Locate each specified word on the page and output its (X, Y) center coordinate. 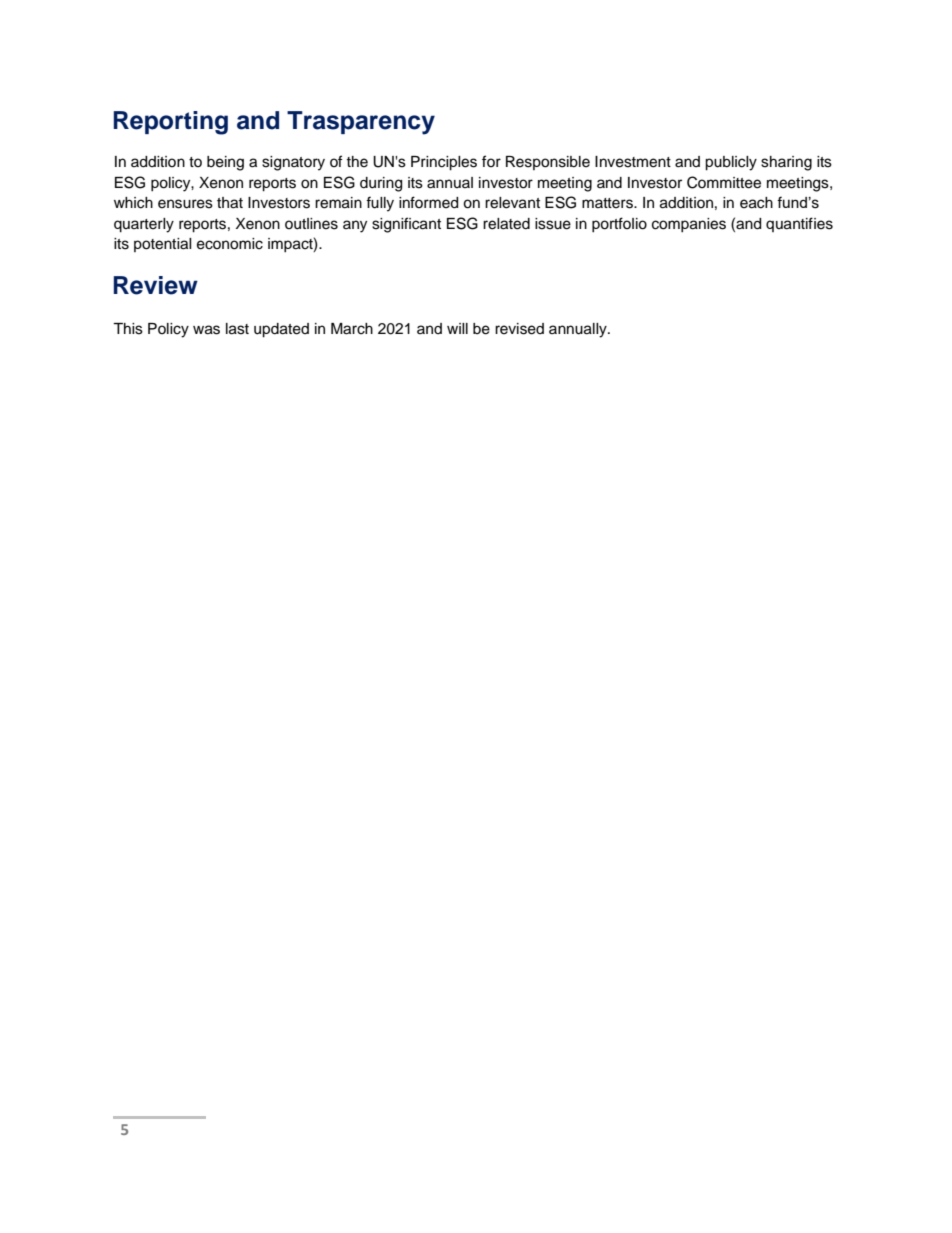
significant (406, 225)
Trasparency (361, 123)
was (206, 330)
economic (230, 244)
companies (689, 225)
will (457, 328)
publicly (731, 163)
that (230, 203)
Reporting (171, 123)
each (756, 203)
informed (428, 202)
